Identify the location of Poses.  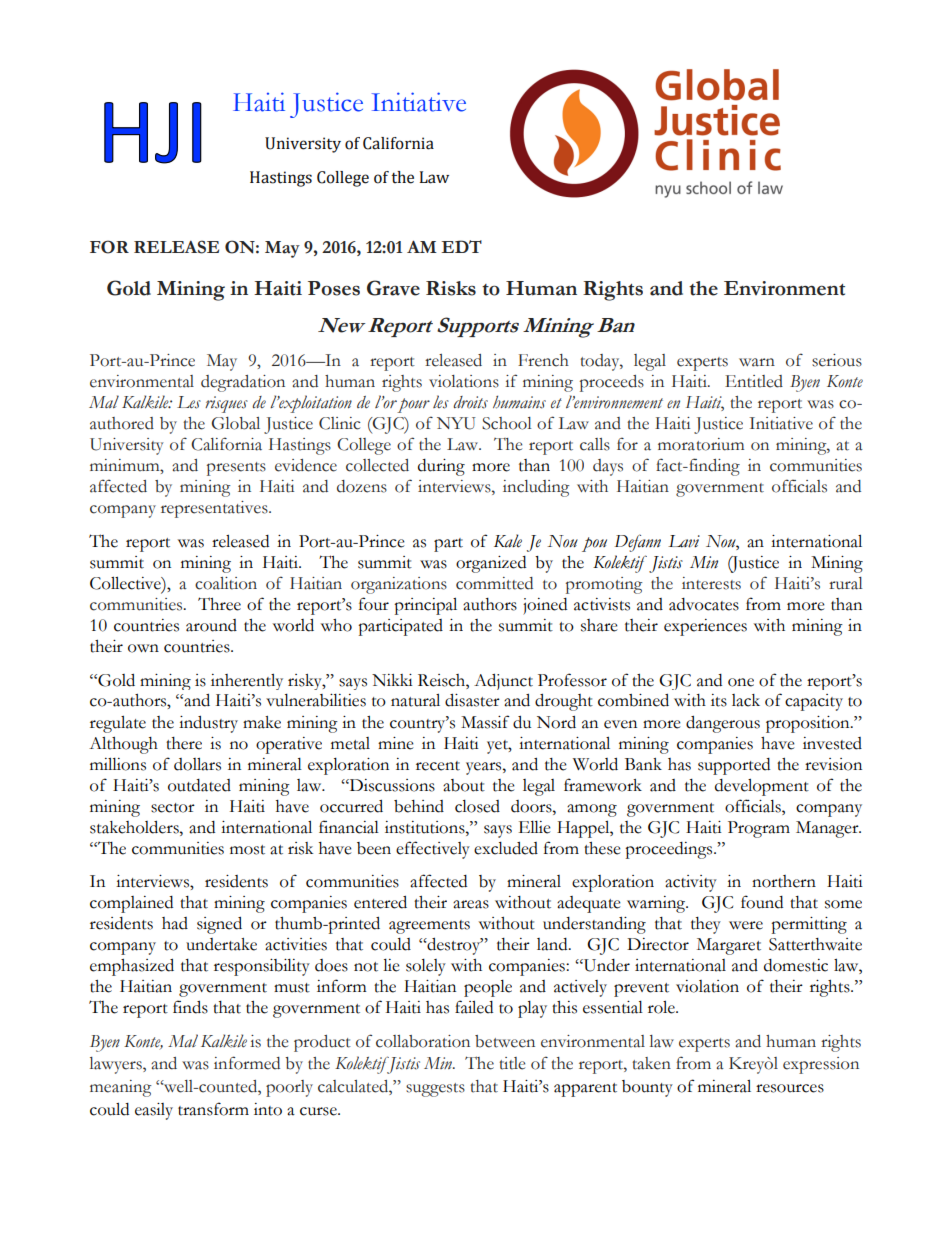
(334, 288).
